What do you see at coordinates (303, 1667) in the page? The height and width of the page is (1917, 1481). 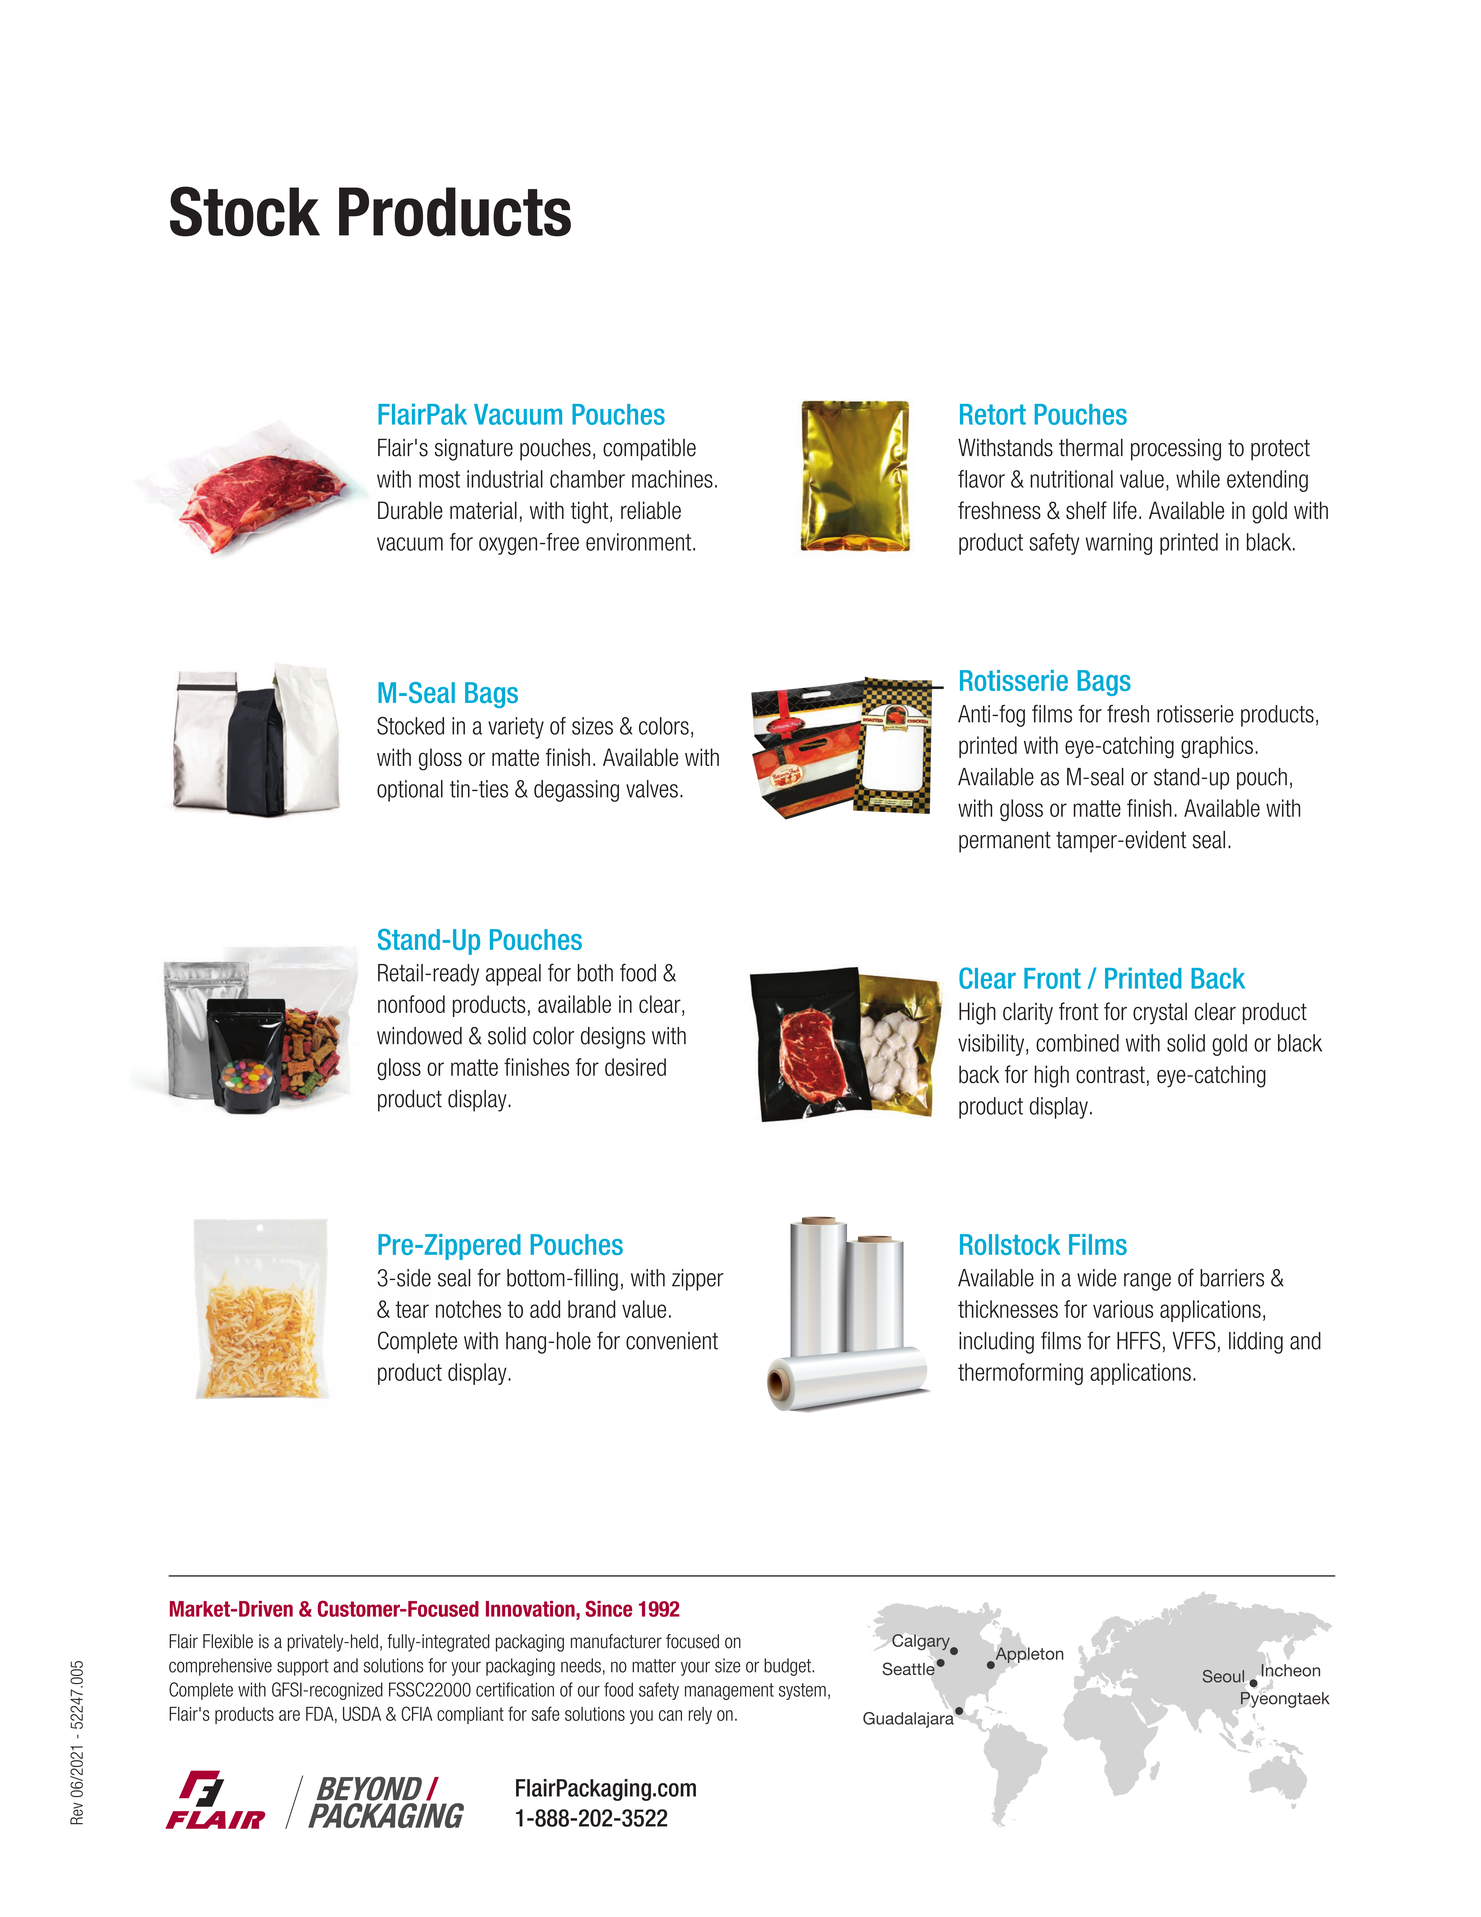 I see `support` at bounding box center [303, 1667].
